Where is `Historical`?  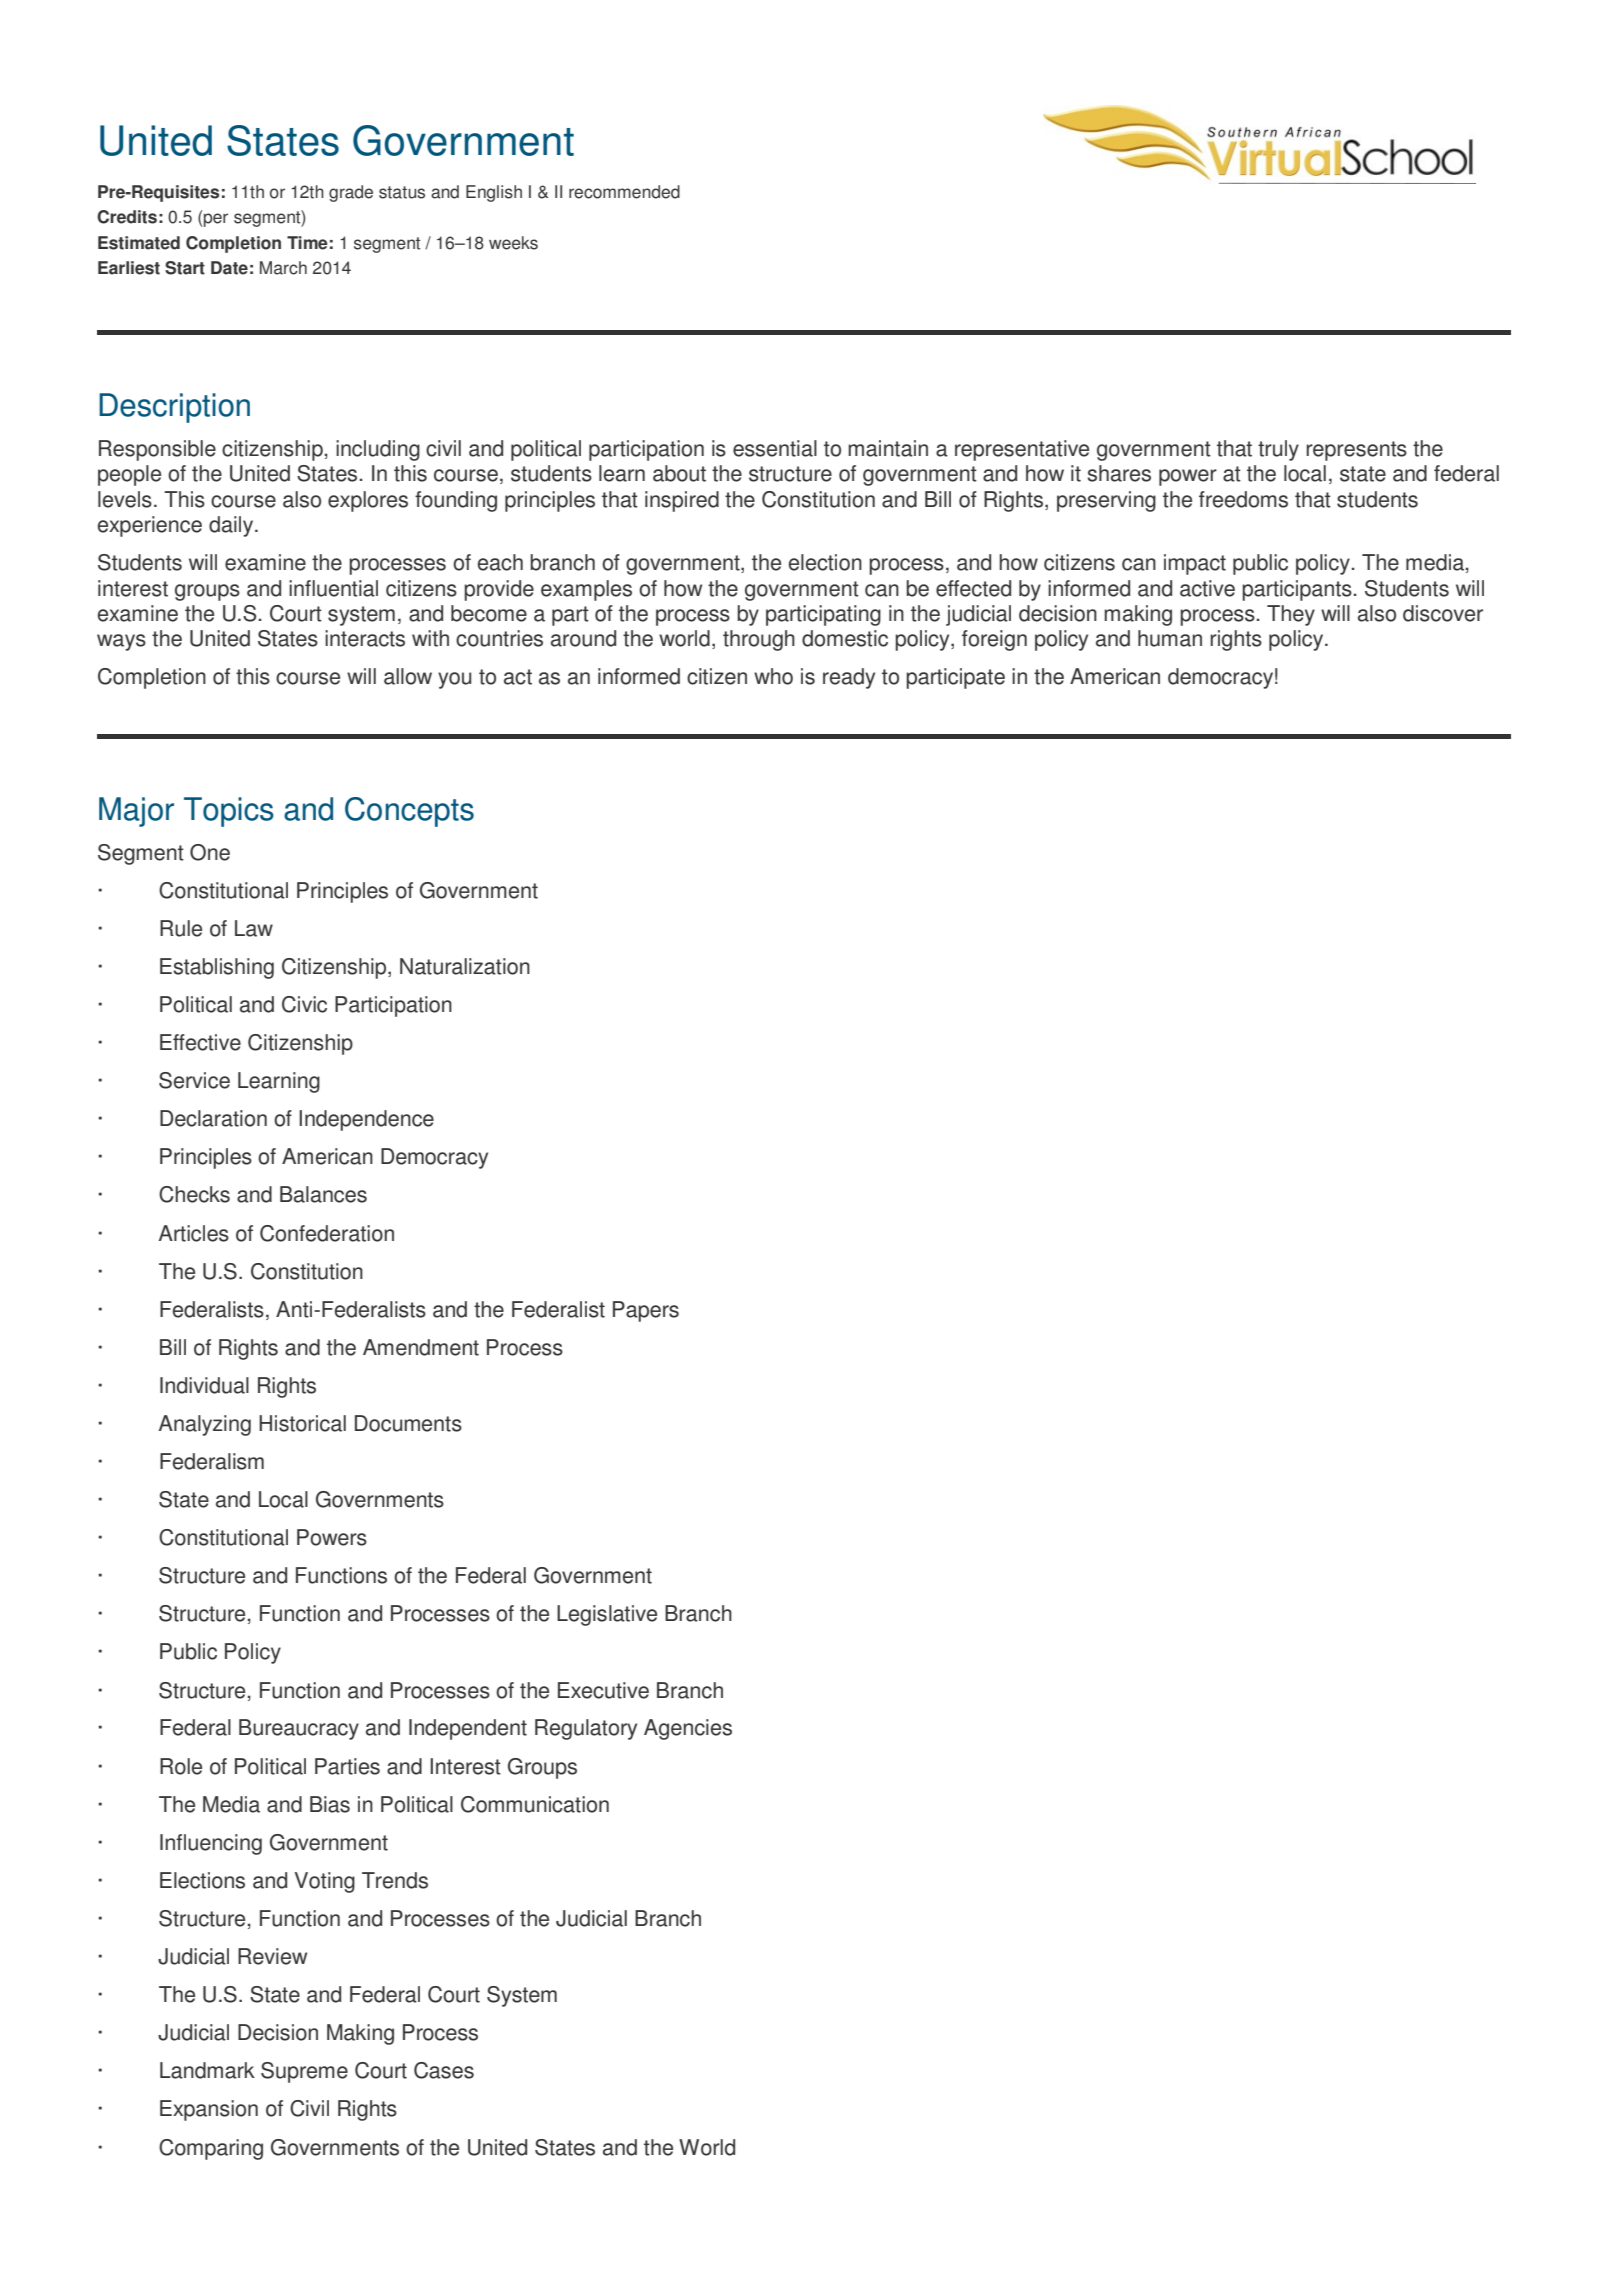 Historical is located at coordinates (302, 1423).
